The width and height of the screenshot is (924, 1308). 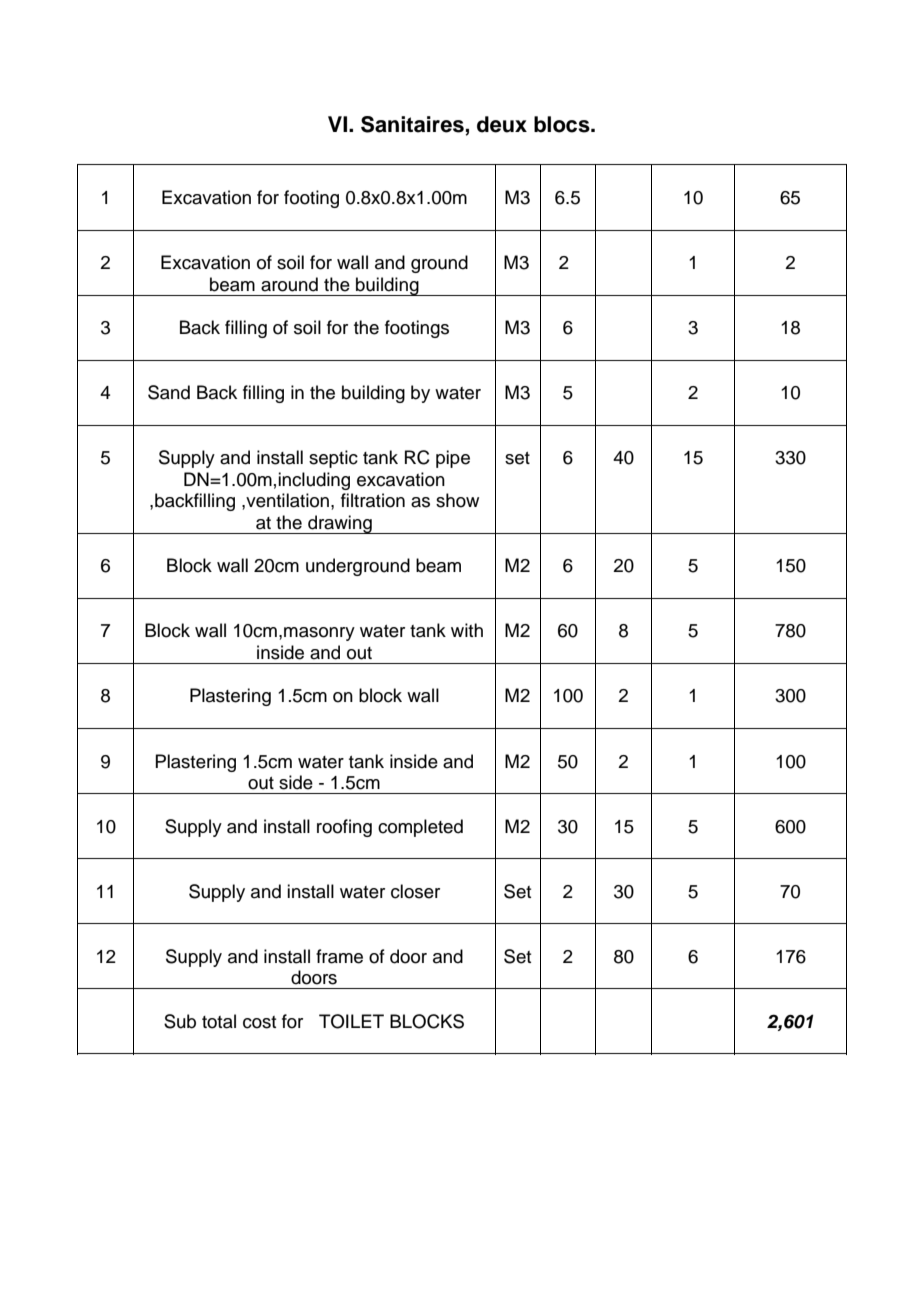 I want to click on around, so click(x=289, y=284).
